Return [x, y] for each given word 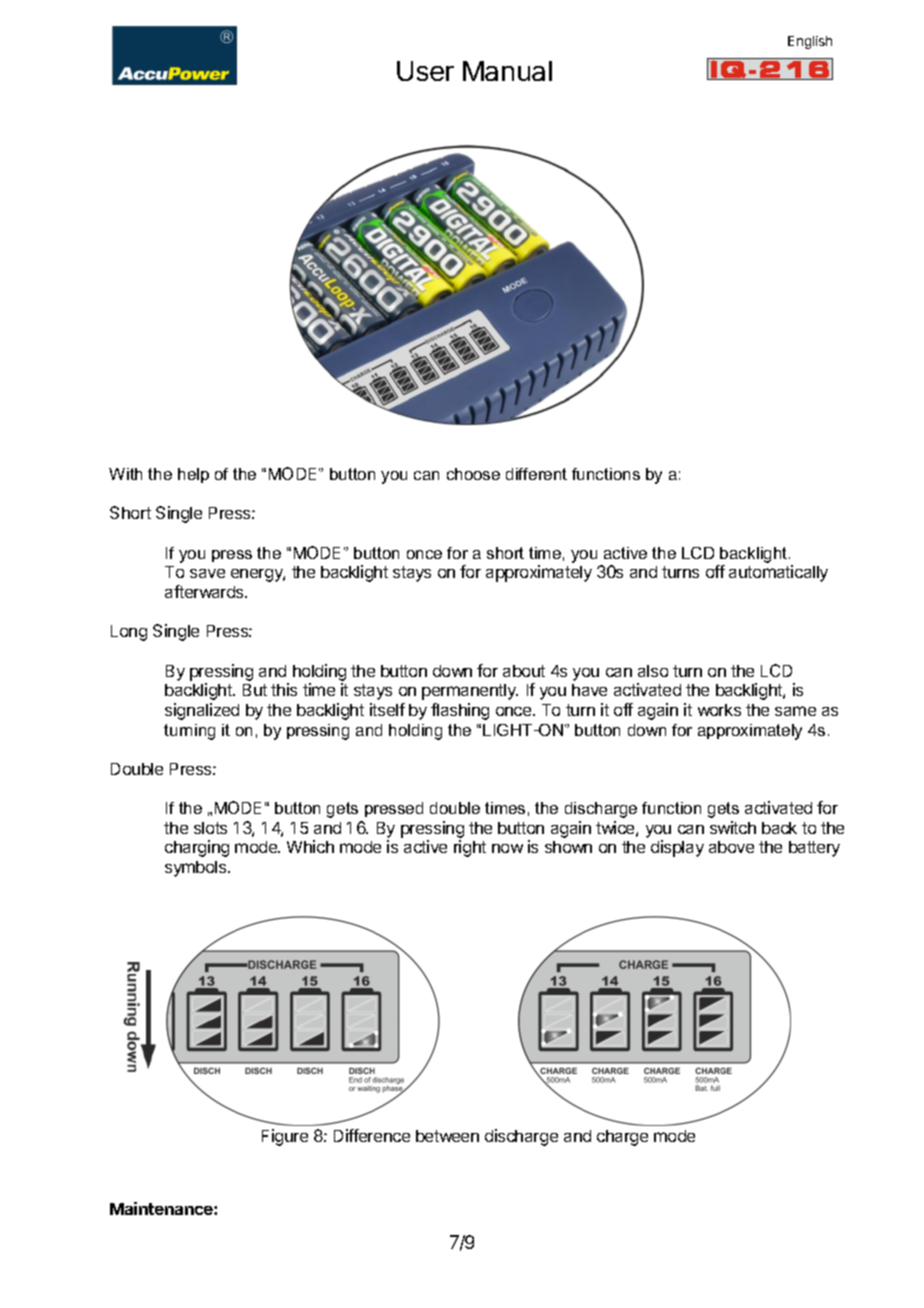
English [810, 42]
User [425, 71]
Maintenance [162, 1208]
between [447, 1136]
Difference [372, 1135]
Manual [507, 71]
